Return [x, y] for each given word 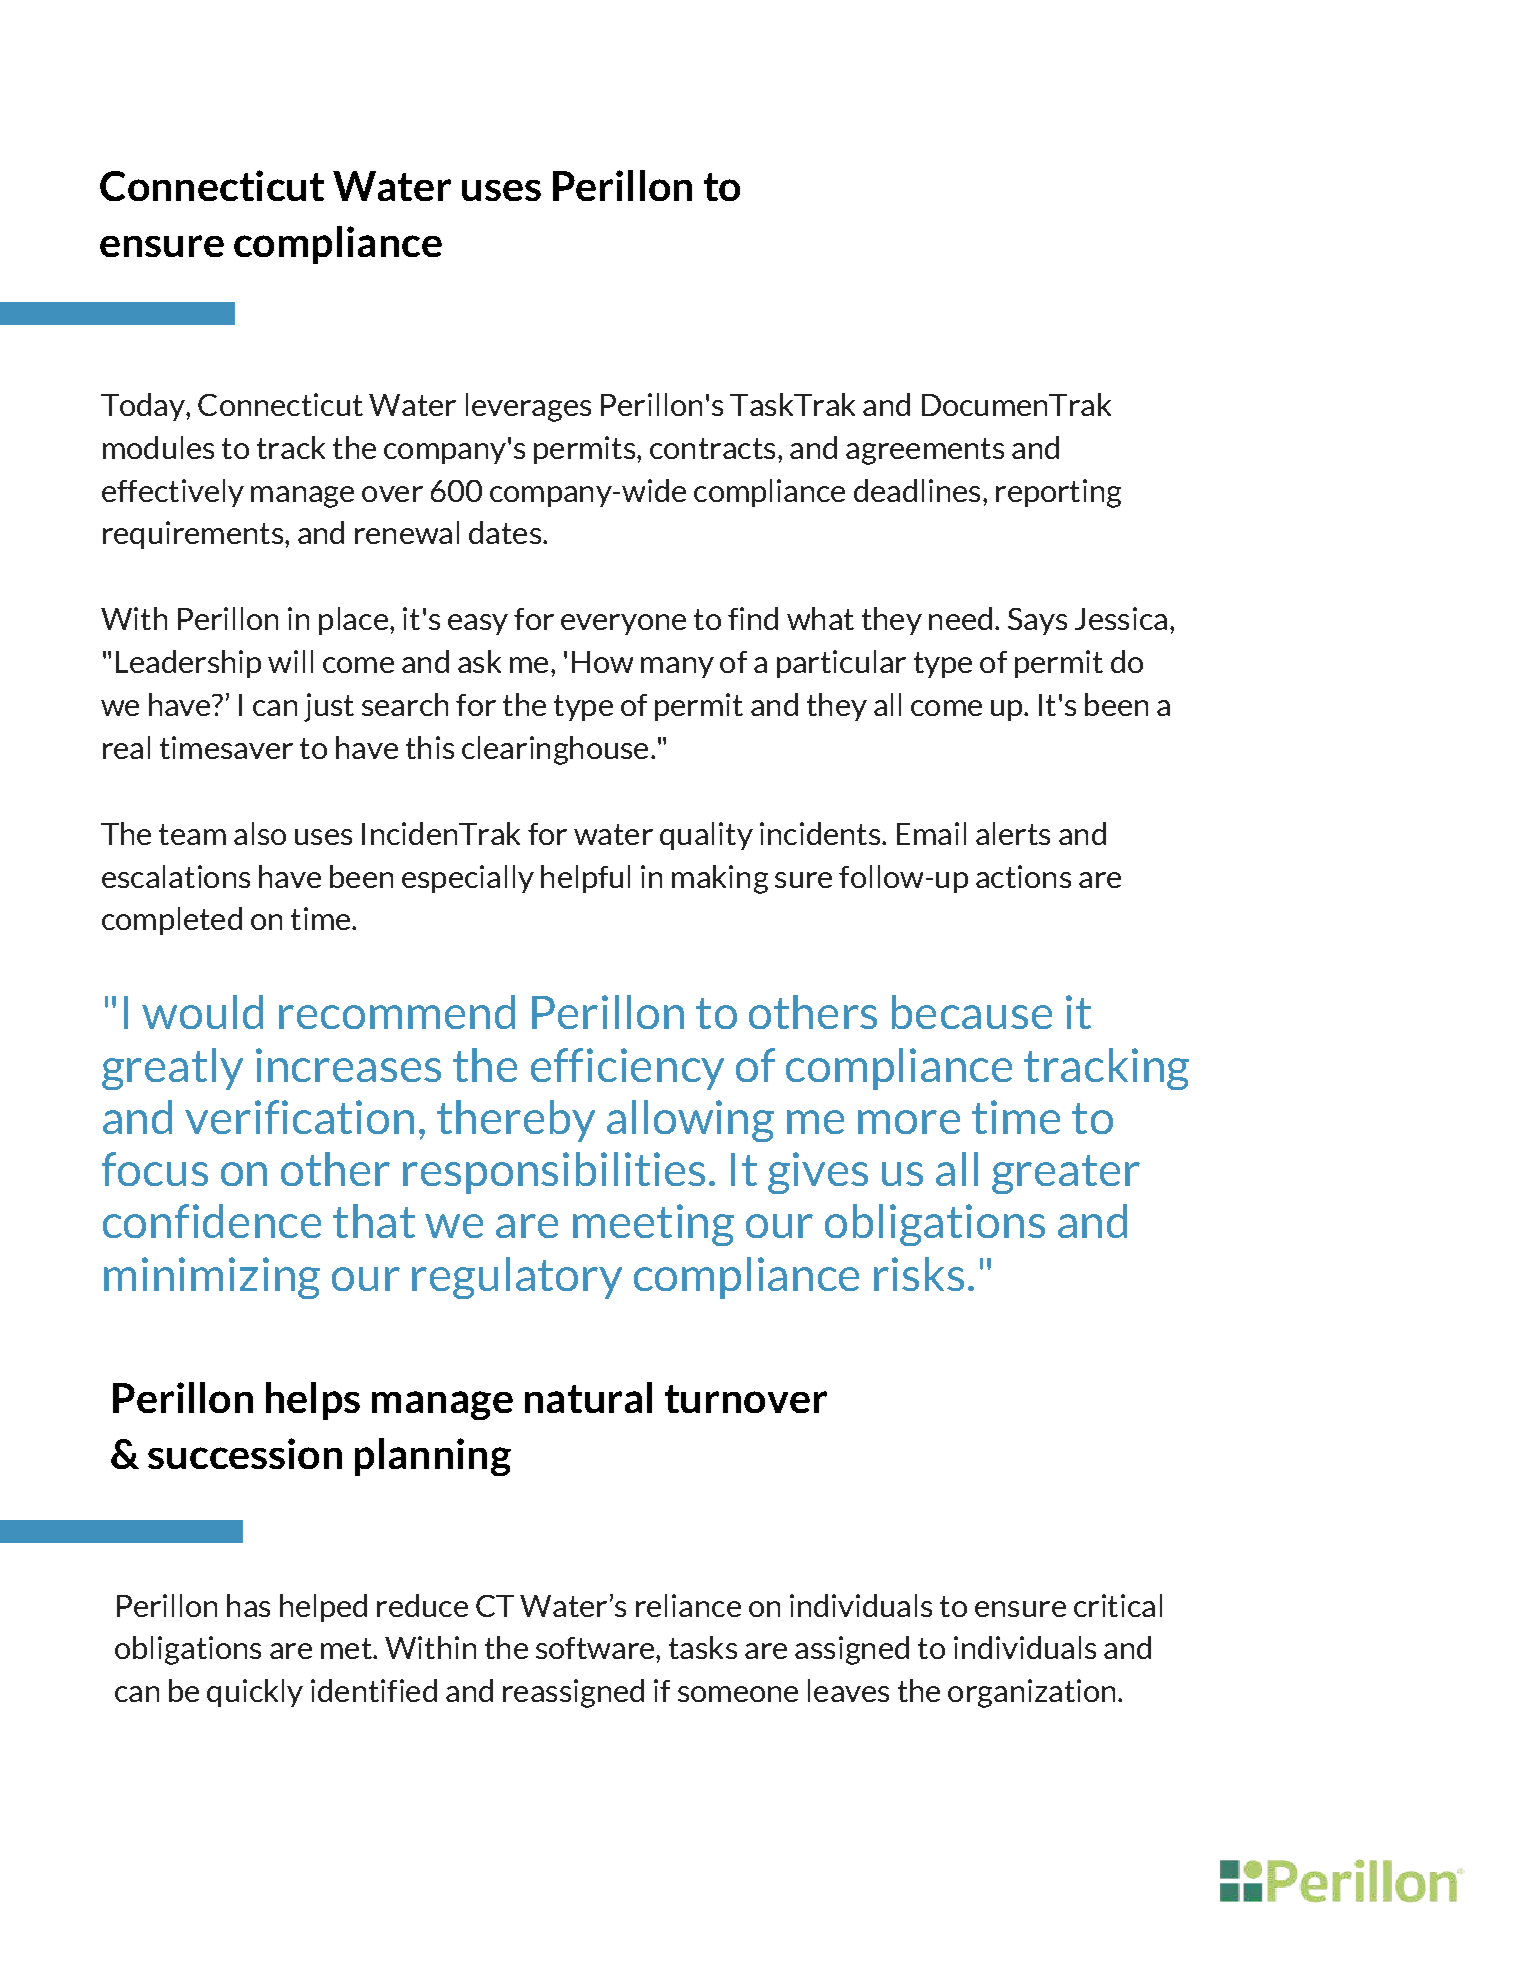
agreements [925, 451]
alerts [1013, 833]
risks [919, 1274]
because [972, 1012]
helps [313, 1401]
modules [158, 447]
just [329, 707]
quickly [255, 1693]
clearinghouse [555, 750]
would [202, 1012]
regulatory [517, 1278]
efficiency [627, 1069]
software [596, 1648]
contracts [712, 448]
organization [1031, 1693]
